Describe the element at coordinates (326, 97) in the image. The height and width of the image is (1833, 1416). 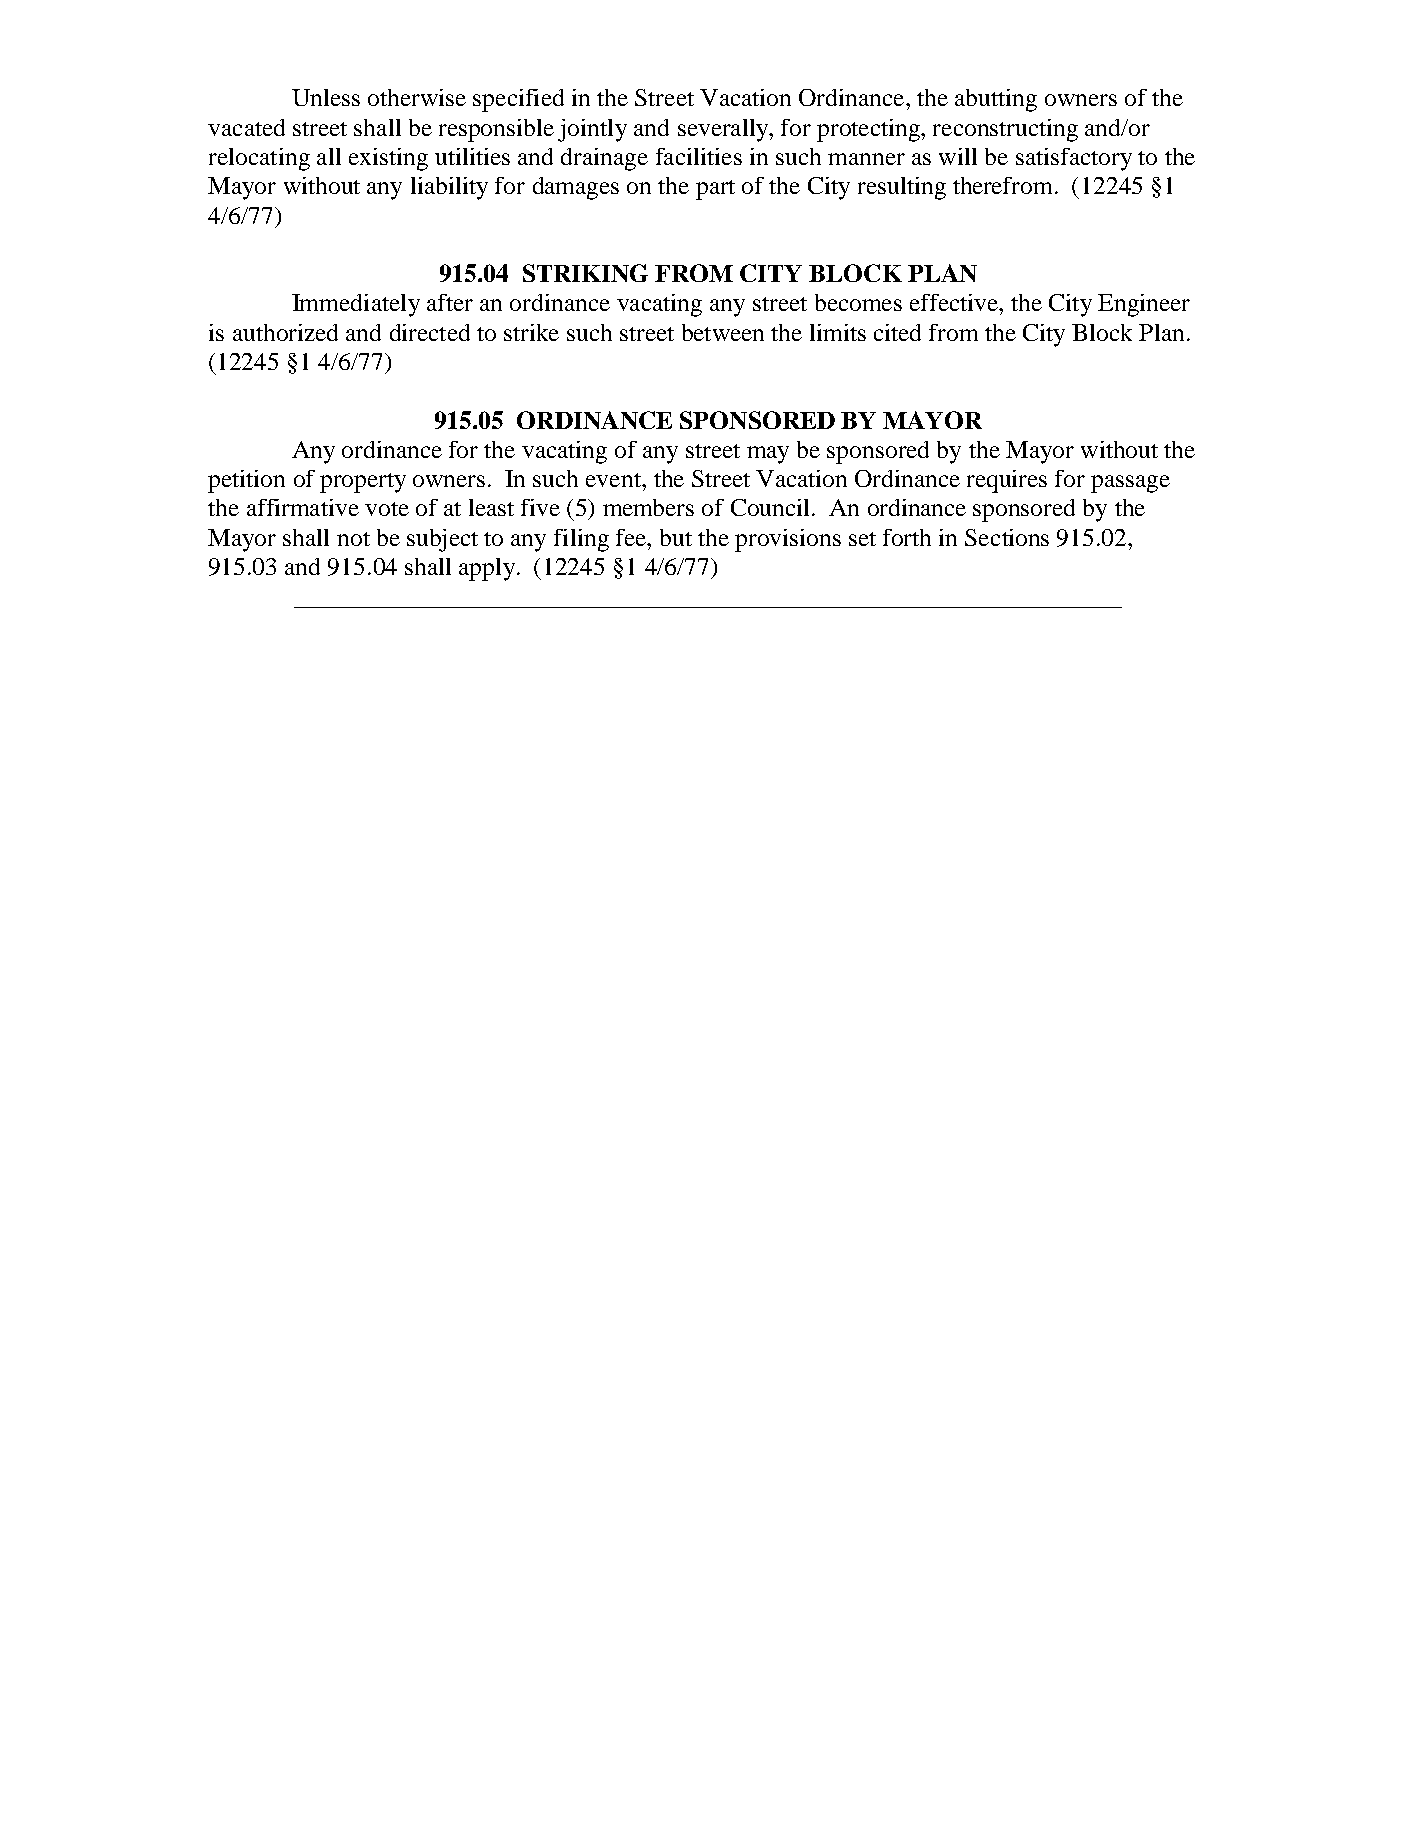
I see `Unless` at that location.
